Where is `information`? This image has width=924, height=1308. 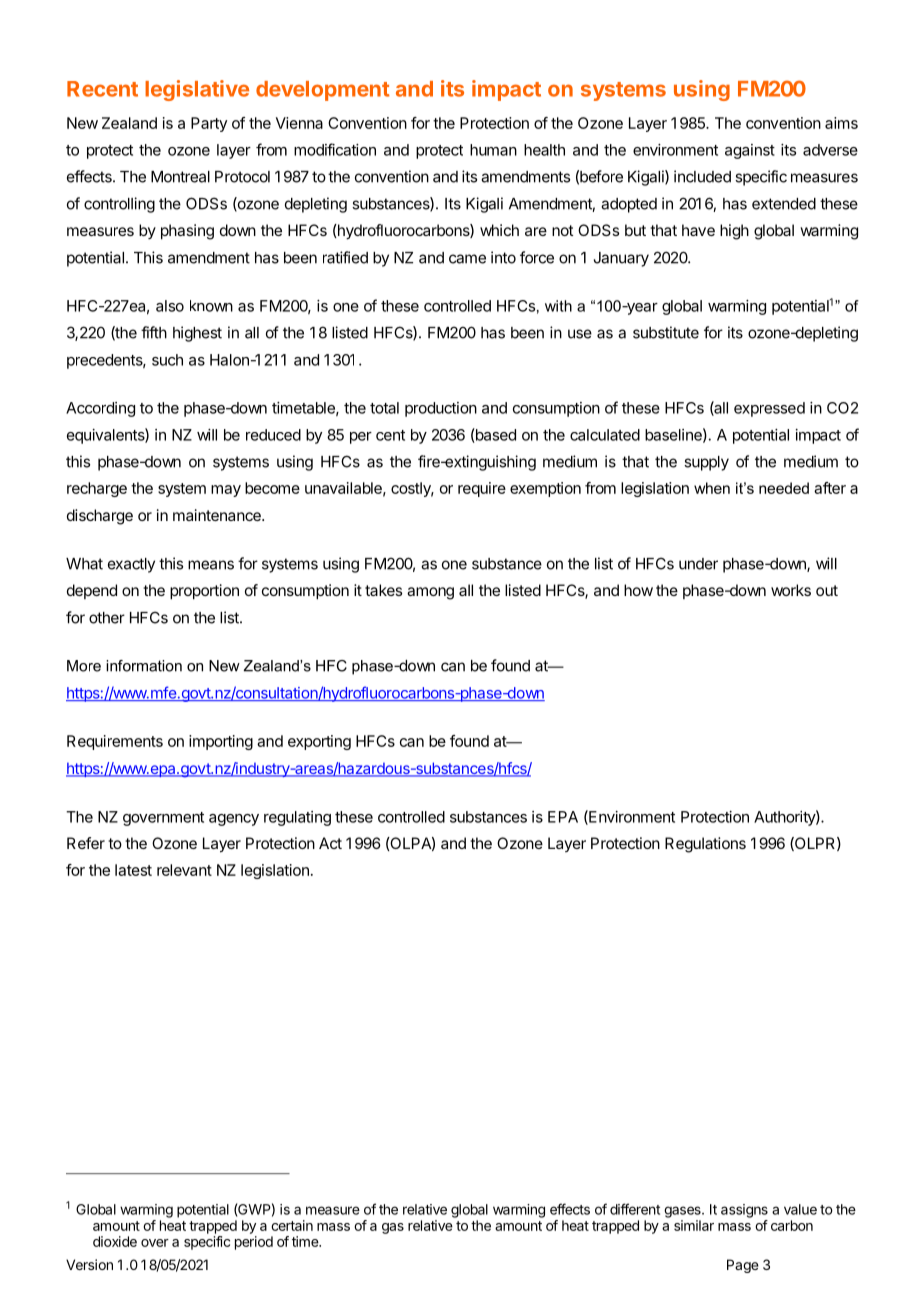 information is located at coordinates (144, 666).
